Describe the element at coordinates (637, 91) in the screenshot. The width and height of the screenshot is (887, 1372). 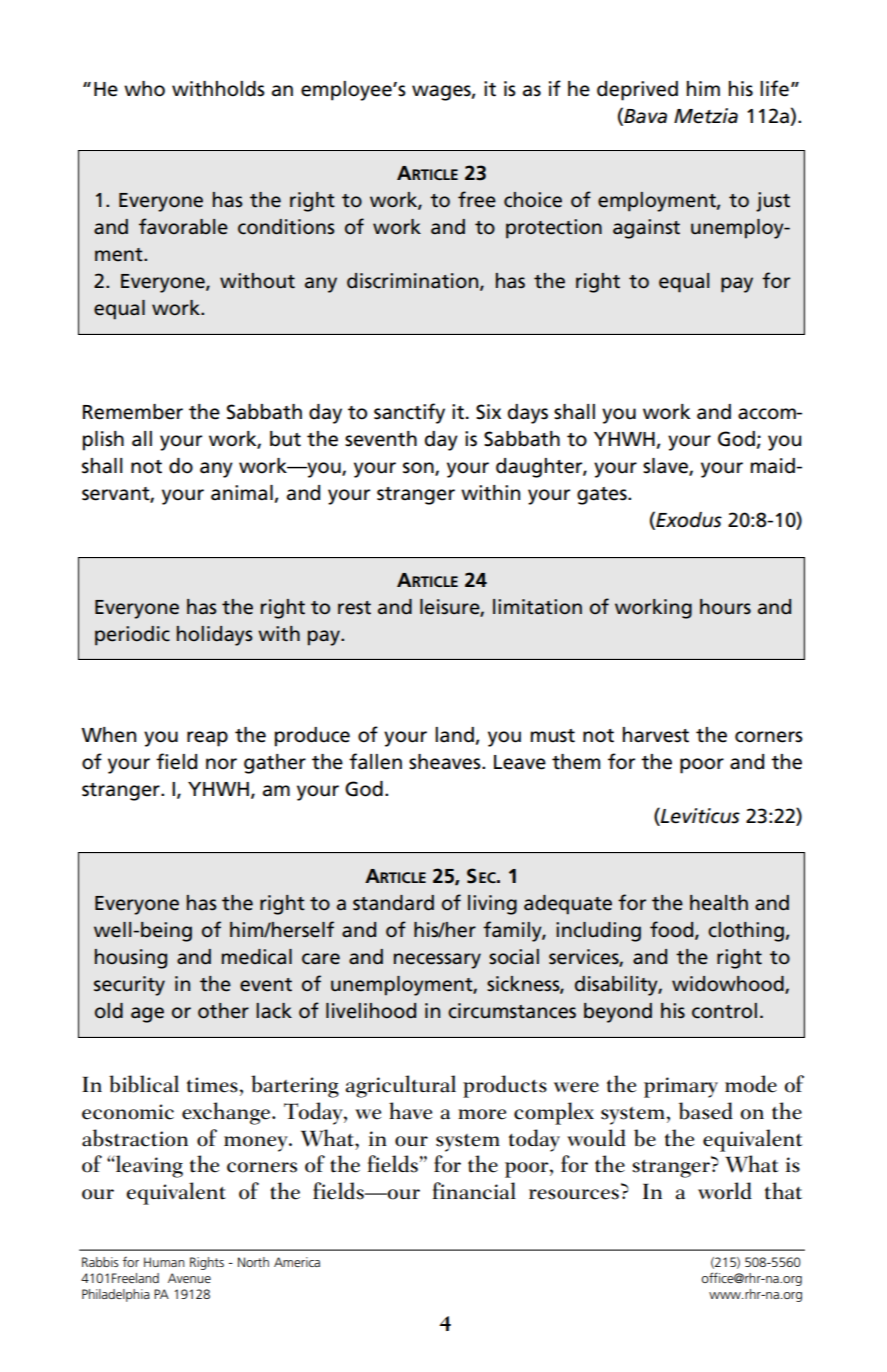
I see `deprived` at that location.
